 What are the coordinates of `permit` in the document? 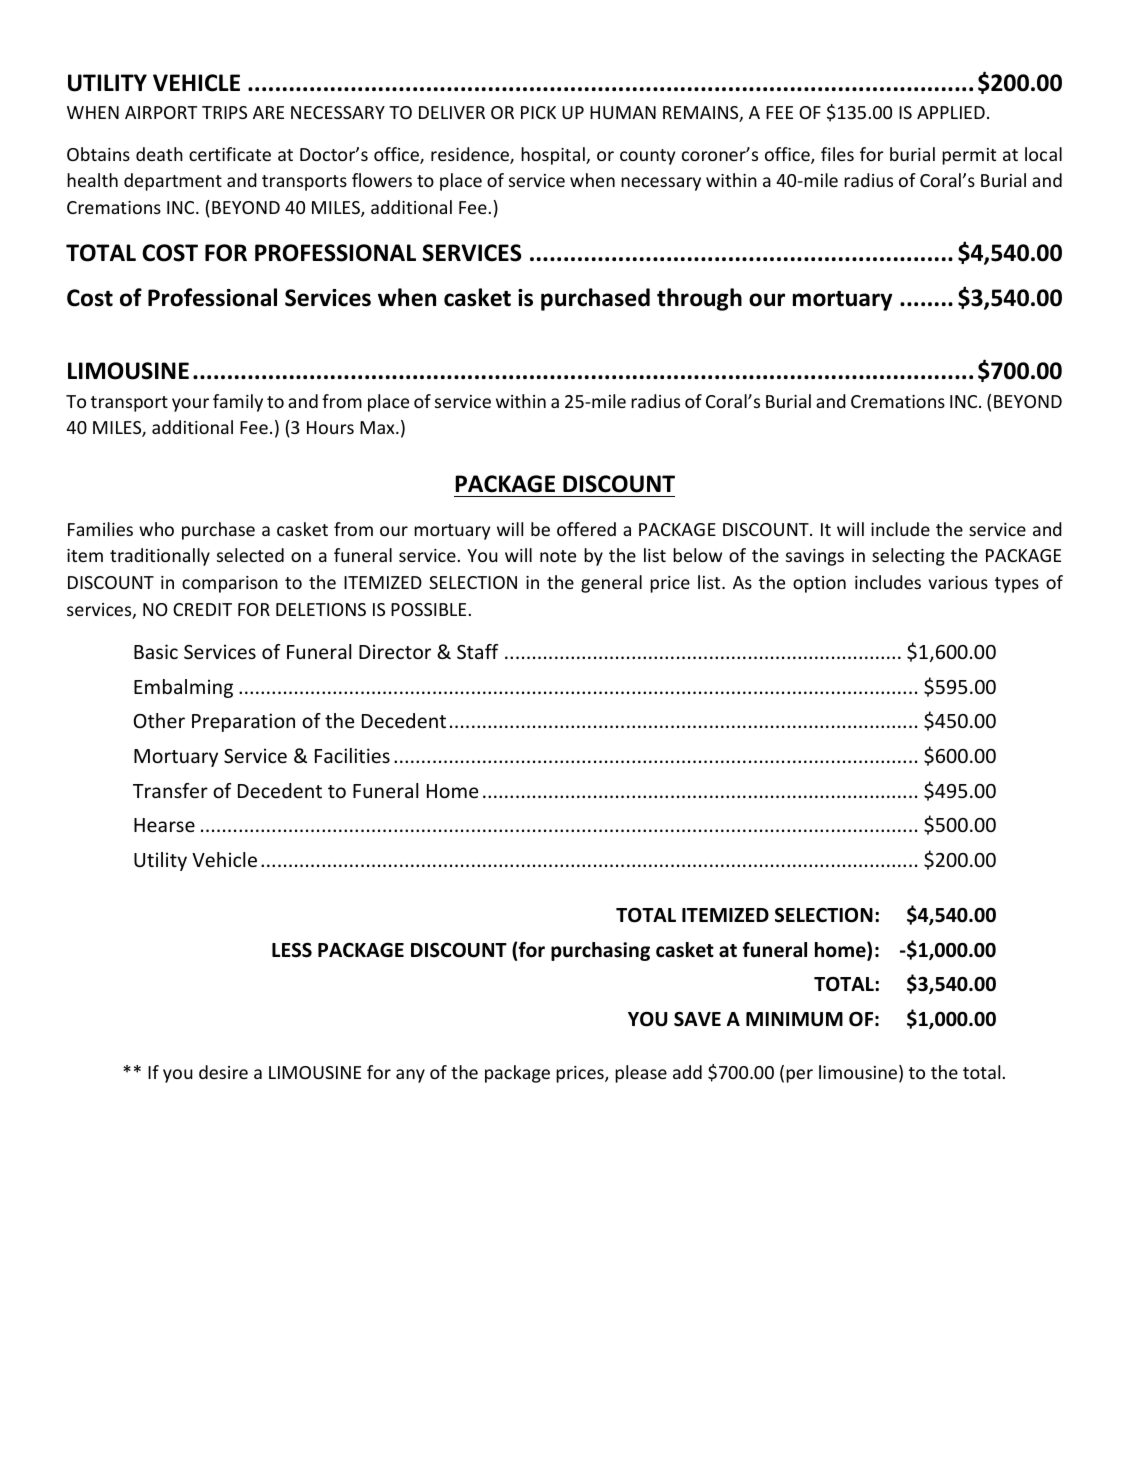 It's located at (969, 156).
